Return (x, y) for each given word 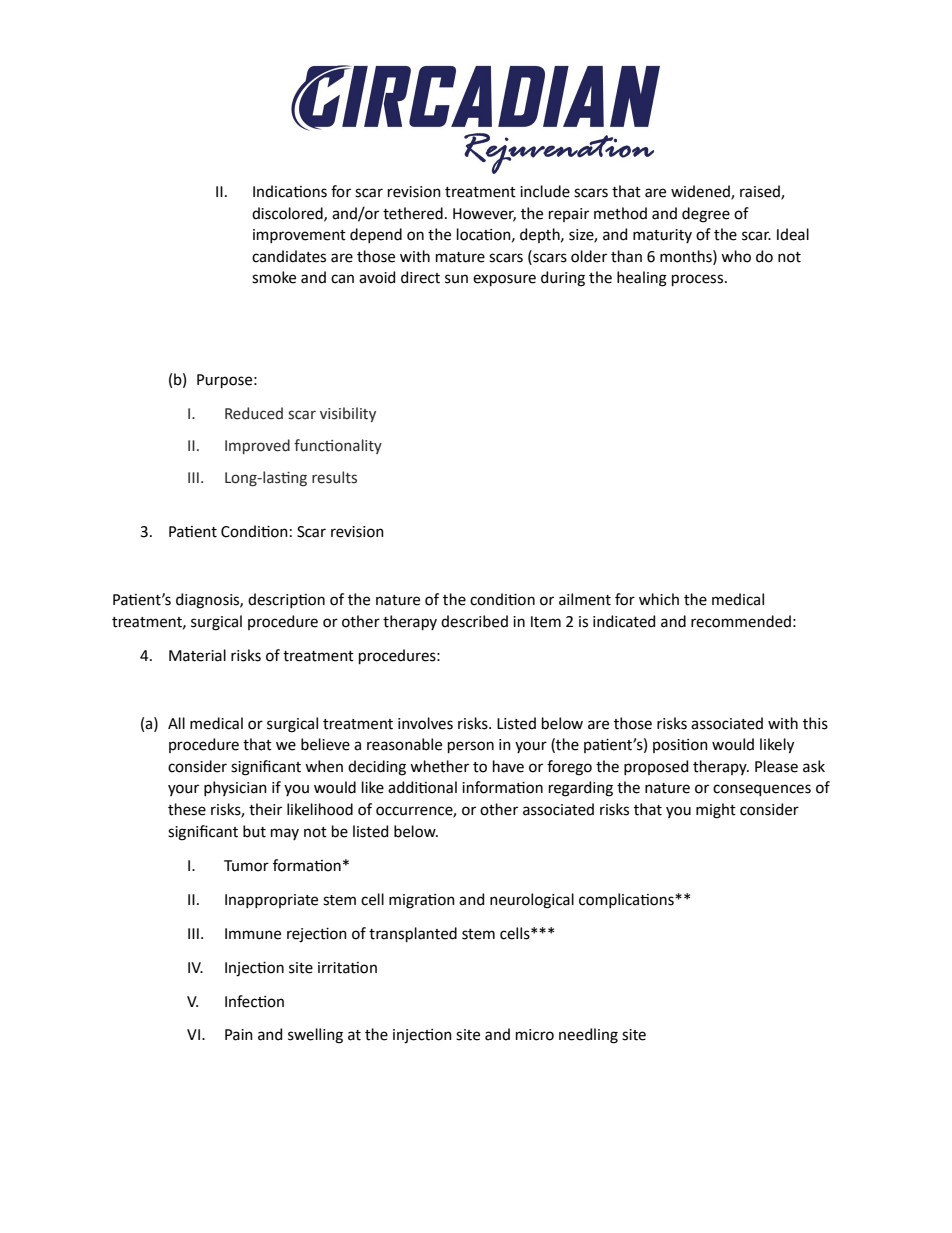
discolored (288, 214)
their (265, 809)
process (697, 280)
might (716, 811)
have (508, 766)
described (474, 621)
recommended (741, 621)
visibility (348, 414)
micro (535, 1035)
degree (706, 215)
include (545, 191)
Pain (239, 1035)
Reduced (254, 413)
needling (588, 1036)
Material (197, 655)
